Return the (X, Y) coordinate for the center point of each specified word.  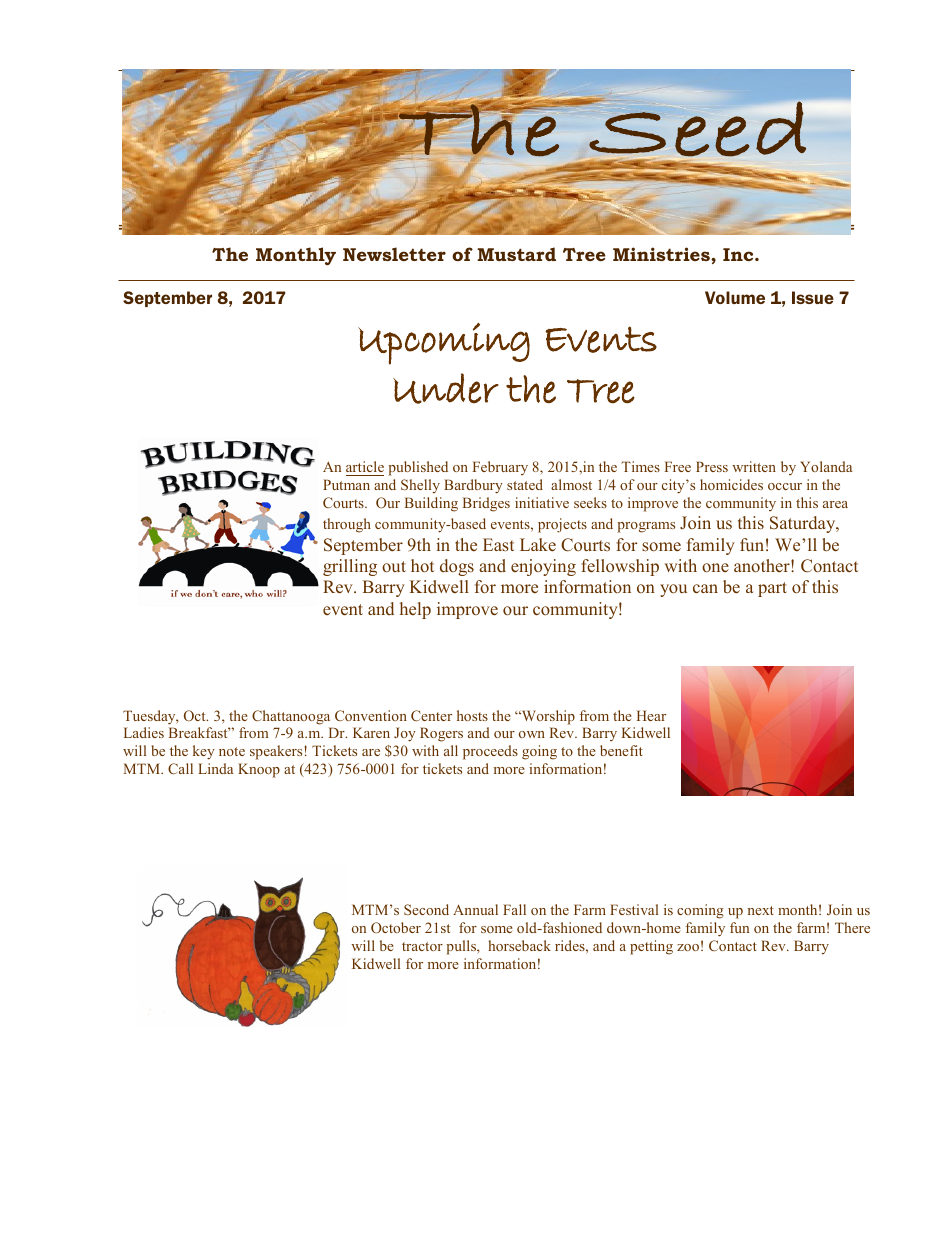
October (396, 927)
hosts (472, 715)
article (365, 468)
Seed (697, 128)
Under (446, 388)
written (754, 466)
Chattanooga (291, 717)
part (772, 589)
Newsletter (394, 254)
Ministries (662, 254)
